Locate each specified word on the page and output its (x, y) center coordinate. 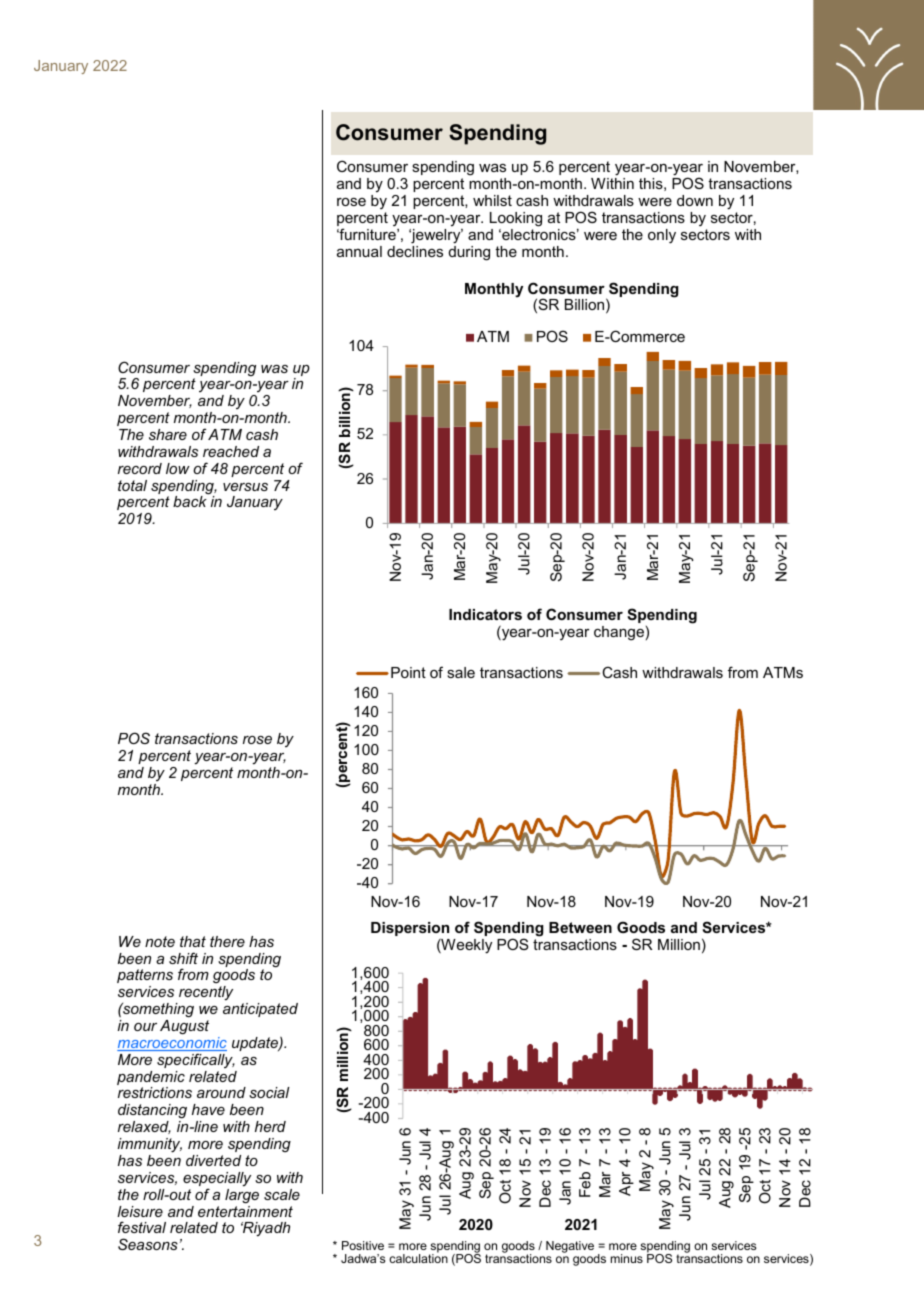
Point (408, 672)
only (662, 236)
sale (461, 672)
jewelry (436, 236)
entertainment (245, 1211)
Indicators (485, 614)
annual (359, 251)
